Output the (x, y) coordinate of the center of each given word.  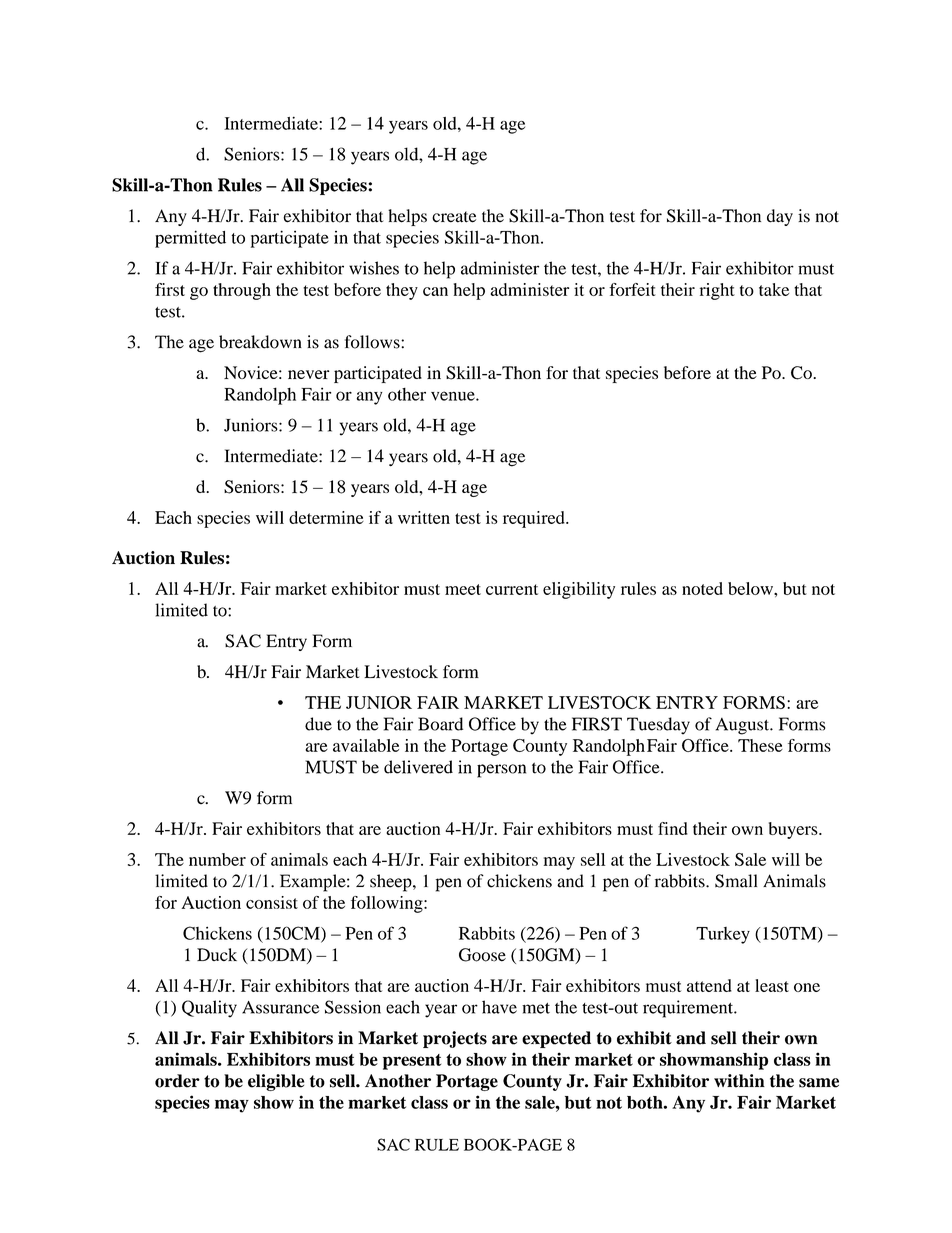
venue (454, 396)
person (501, 771)
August (743, 726)
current (512, 589)
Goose (482, 955)
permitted (190, 239)
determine (326, 517)
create (454, 217)
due (318, 724)
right (717, 291)
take (774, 289)
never (308, 374)
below (751, 588)
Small (736, 881)
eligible (276, 1082)
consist (272, 902)
